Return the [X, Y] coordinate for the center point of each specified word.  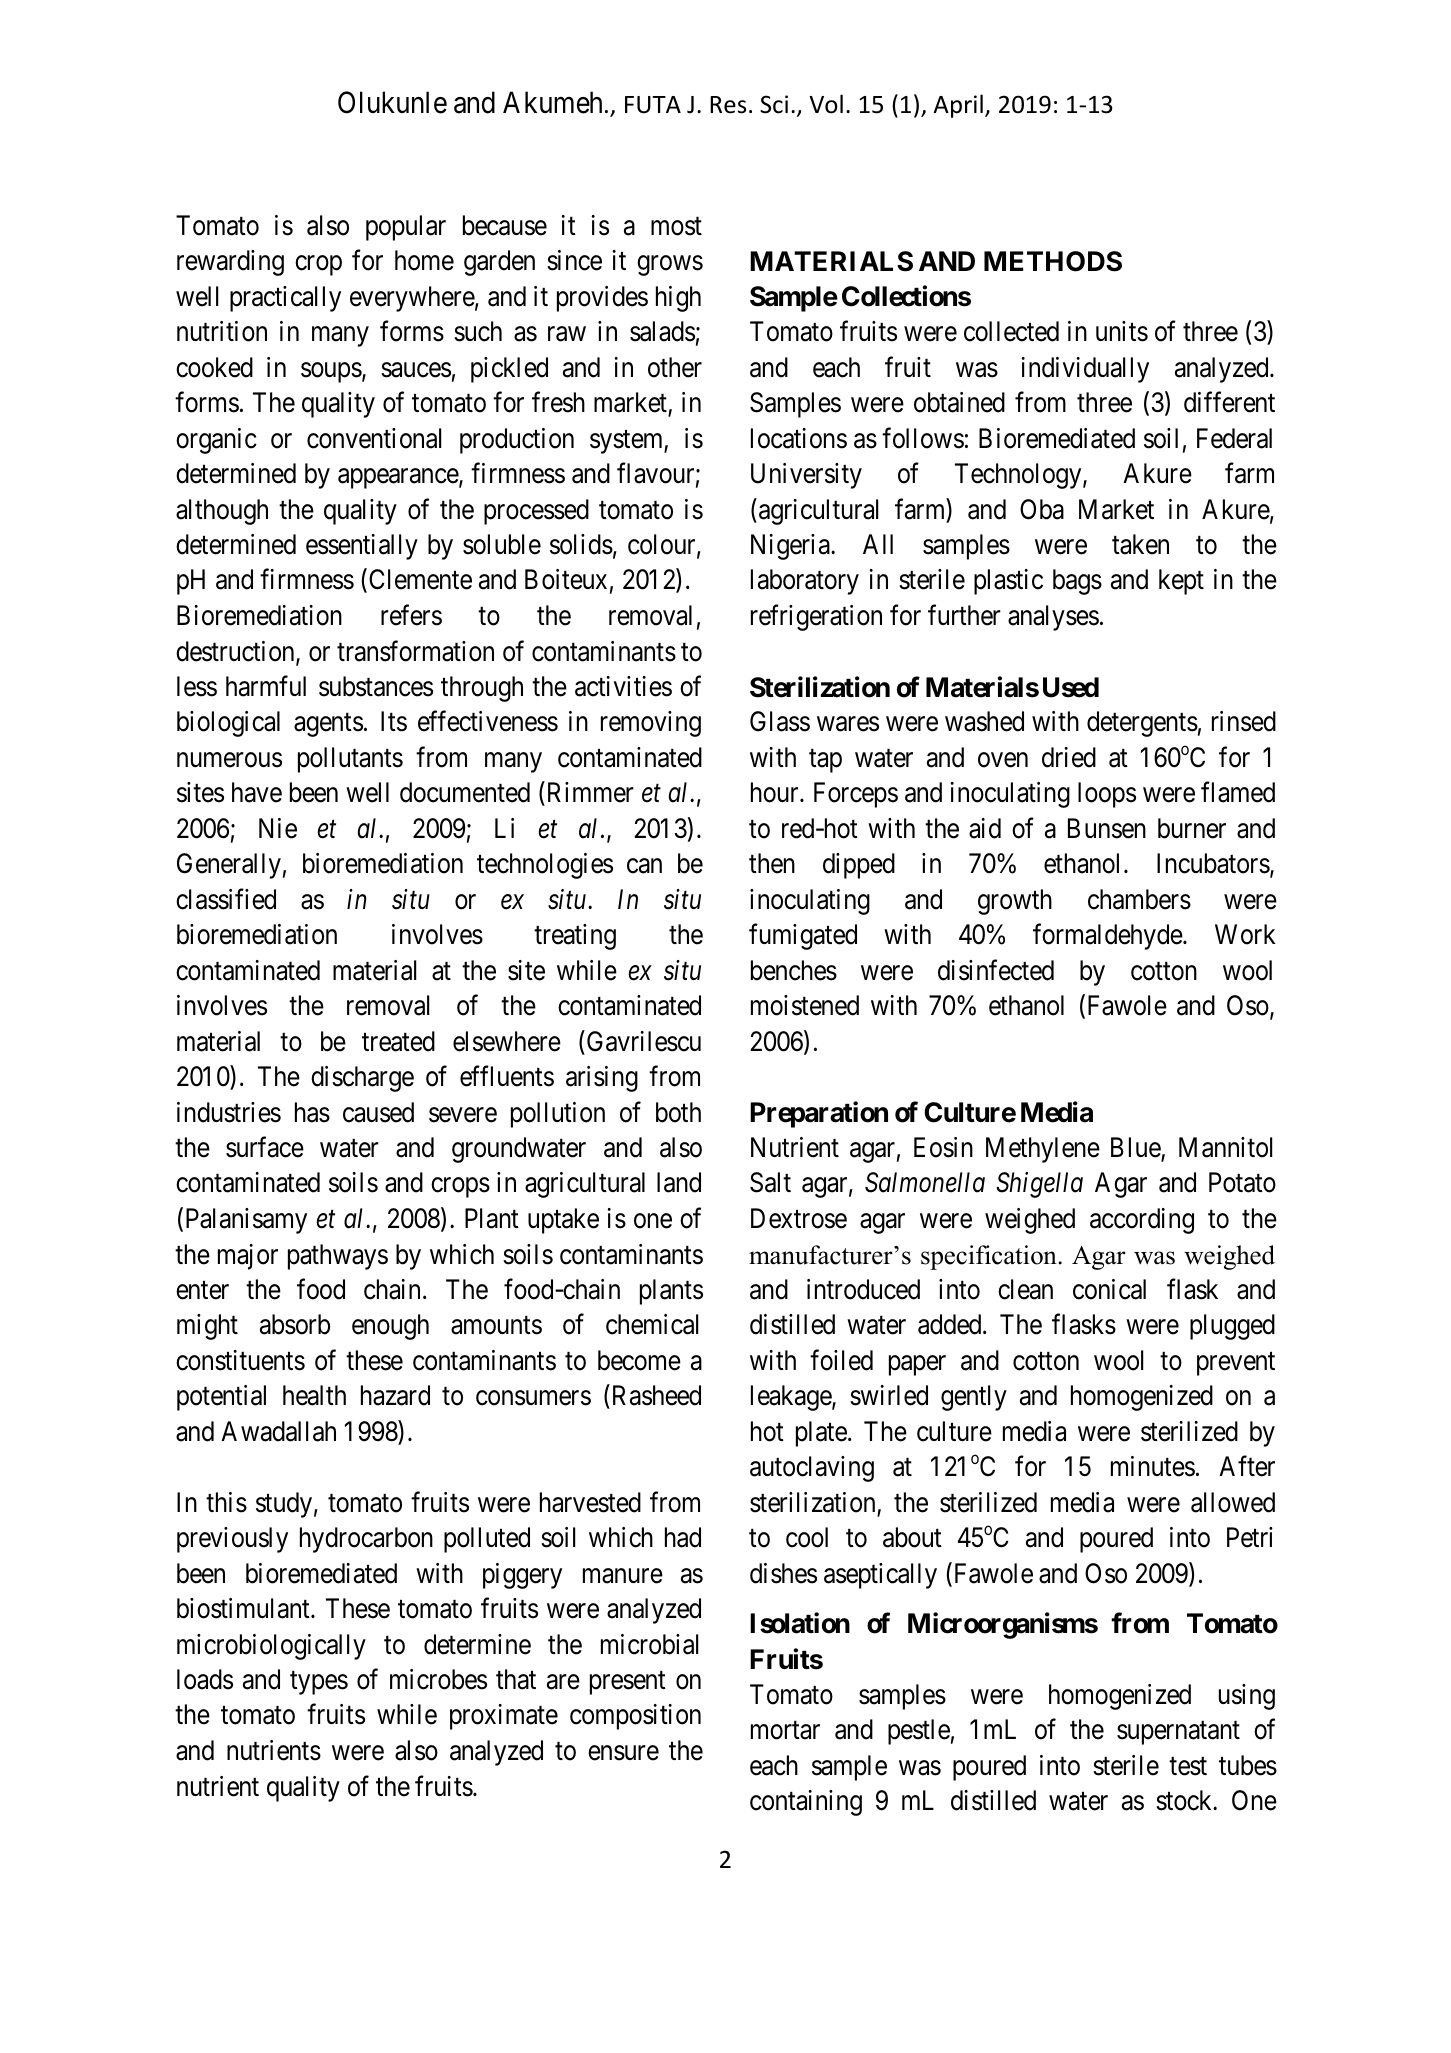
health [314, 1395]
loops [1107, 795]
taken [1140, 544]
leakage [792, 1398]
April [958, 106]
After [1247, 1466]
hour [776, 792]
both [678, 1112]
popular [406, 228]
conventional [374, 438]
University [806, 476]
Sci [774, 104]
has [312, 1112]
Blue [1136, 1148]
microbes [438, 1679]
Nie [278, 828]
